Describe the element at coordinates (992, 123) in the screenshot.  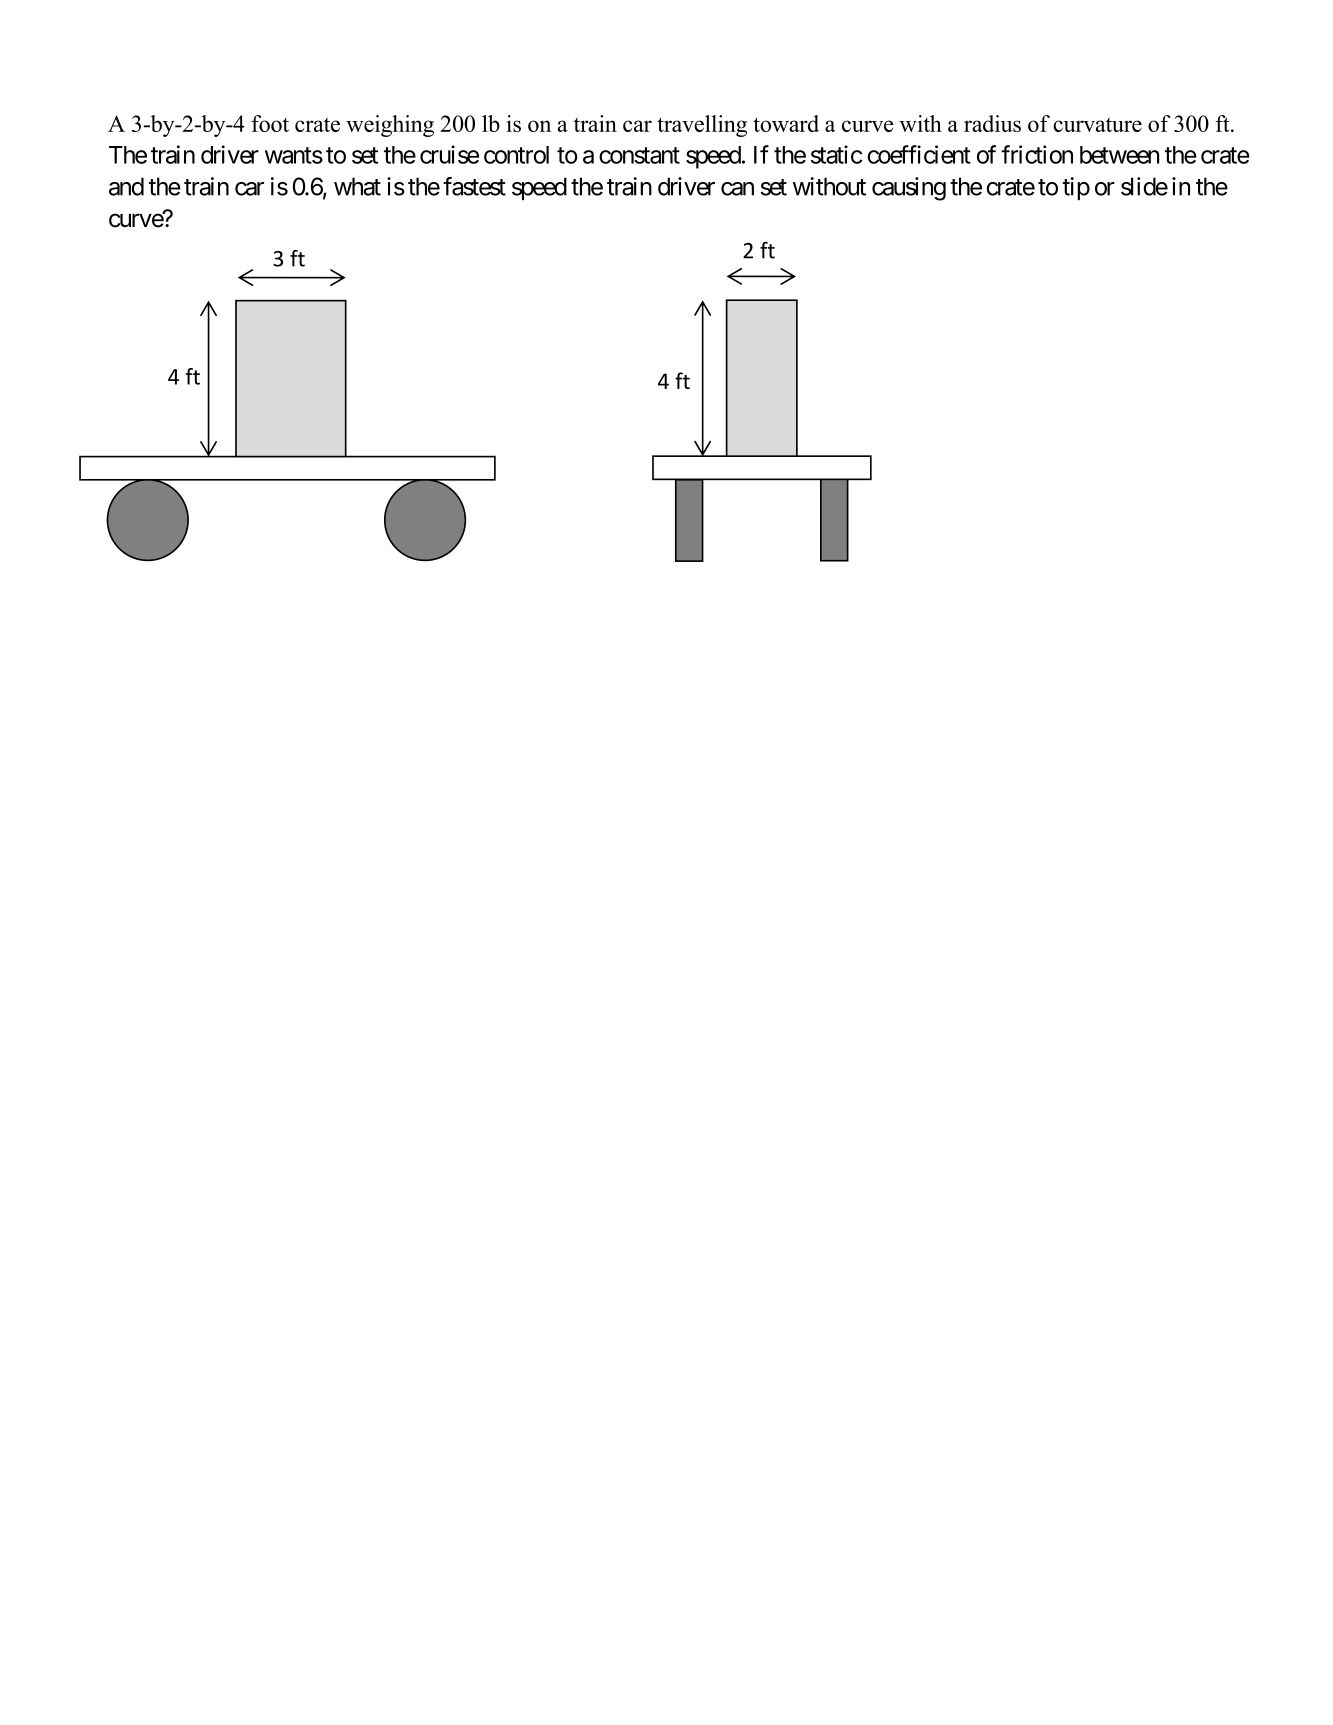
I see `radius` at that location.
